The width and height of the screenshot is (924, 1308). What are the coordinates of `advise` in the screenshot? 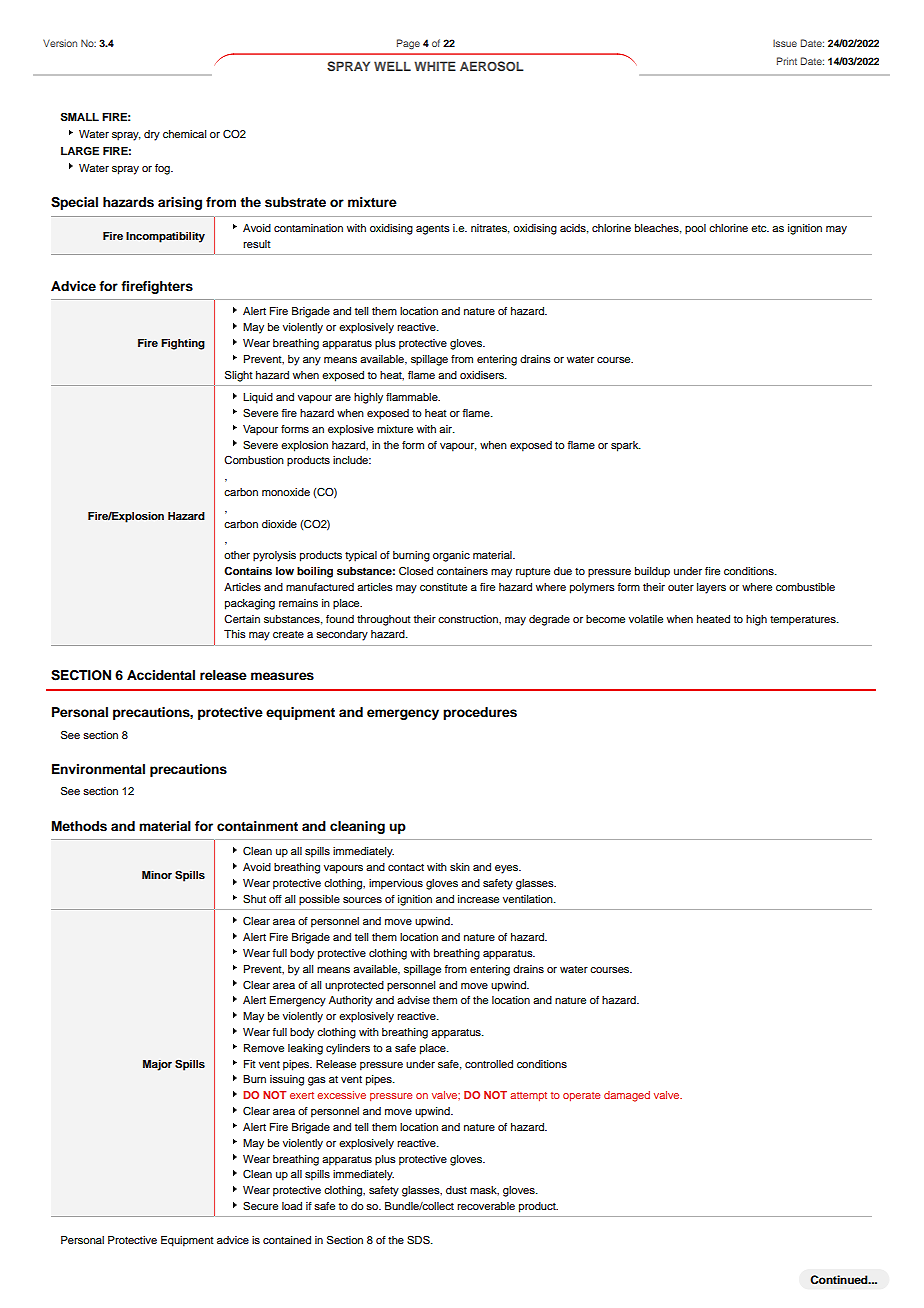 It's located at (413, 1000).
